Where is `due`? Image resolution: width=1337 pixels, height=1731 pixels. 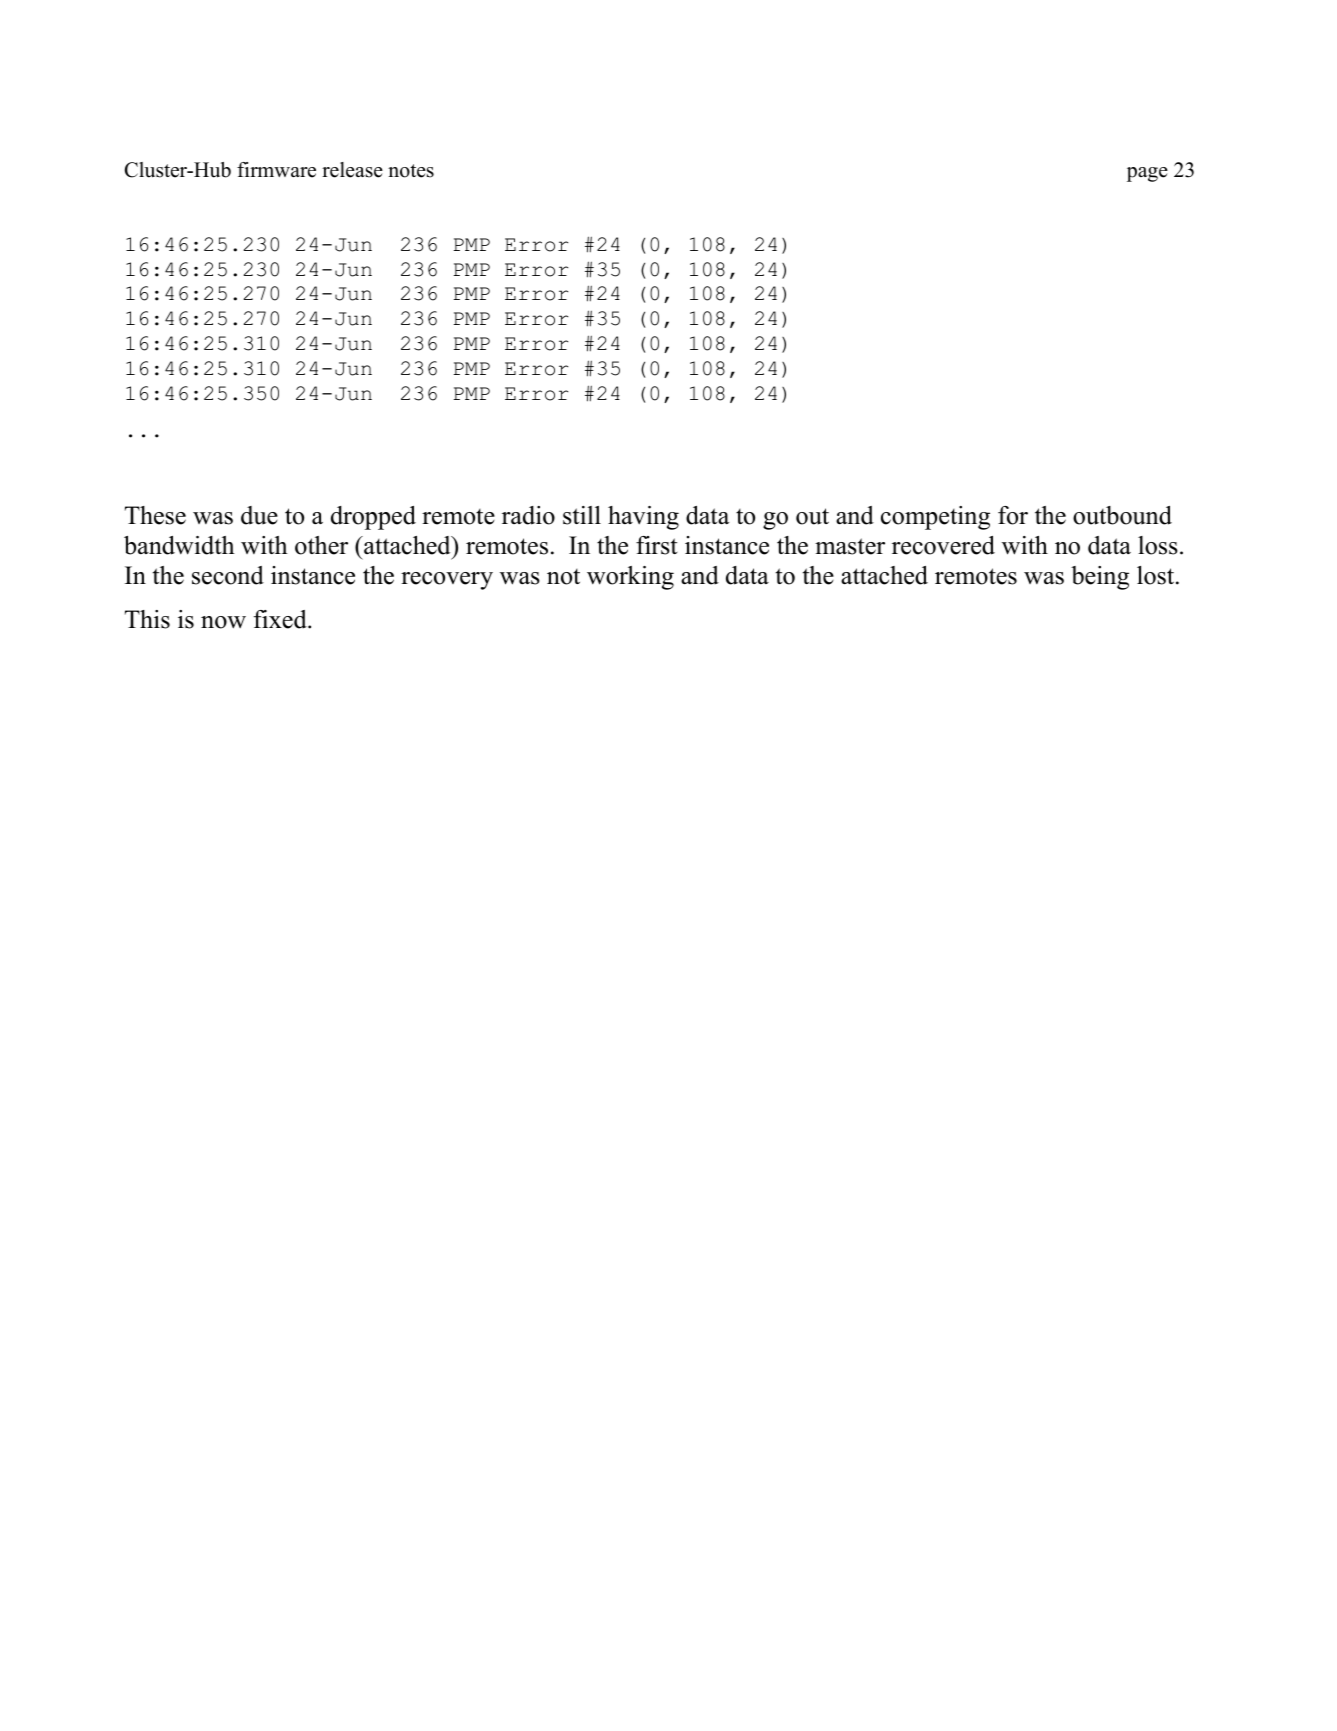 due is located at coordinates (259, 515).
